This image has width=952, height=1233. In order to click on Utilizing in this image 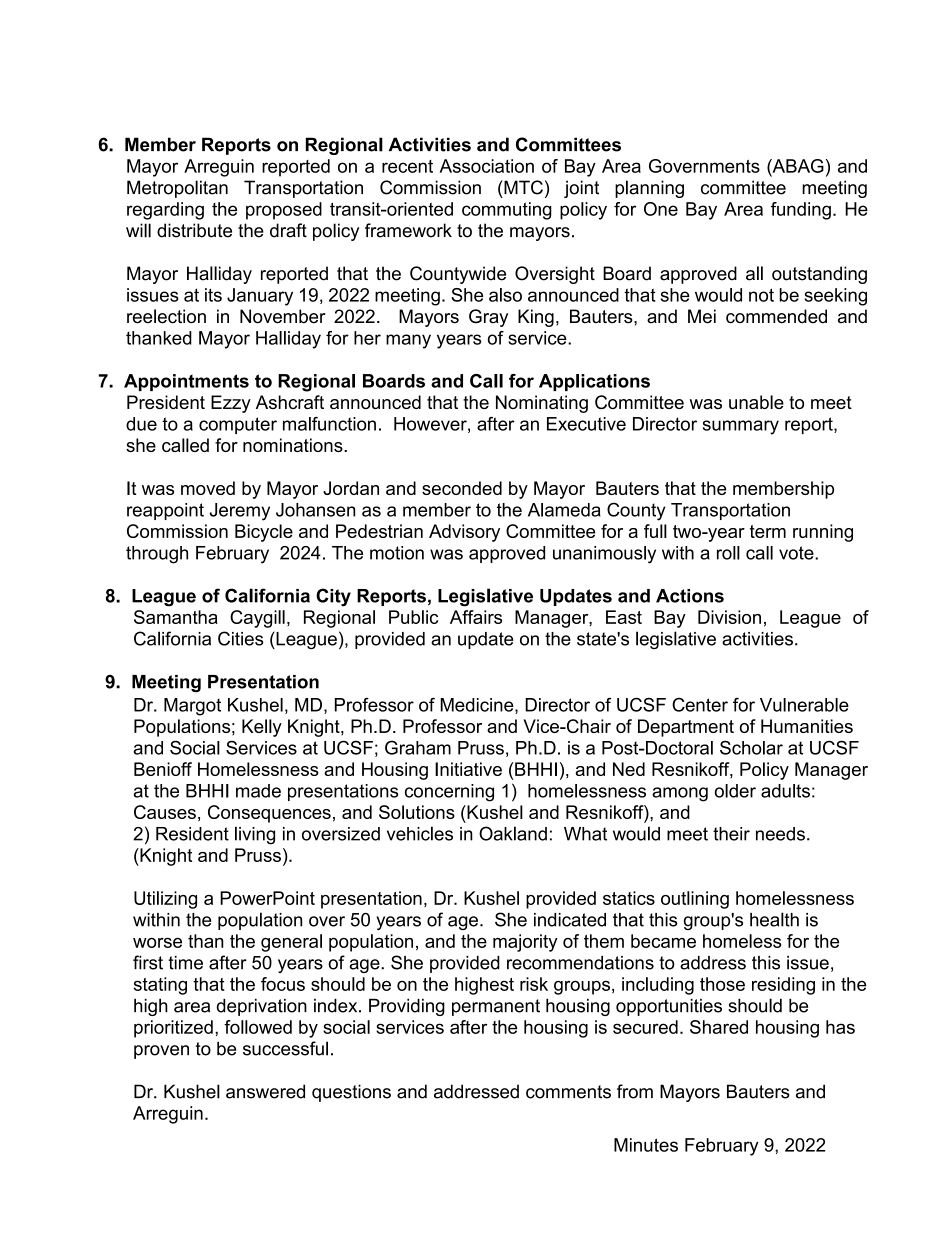, I will do `click(165, 900)`.
